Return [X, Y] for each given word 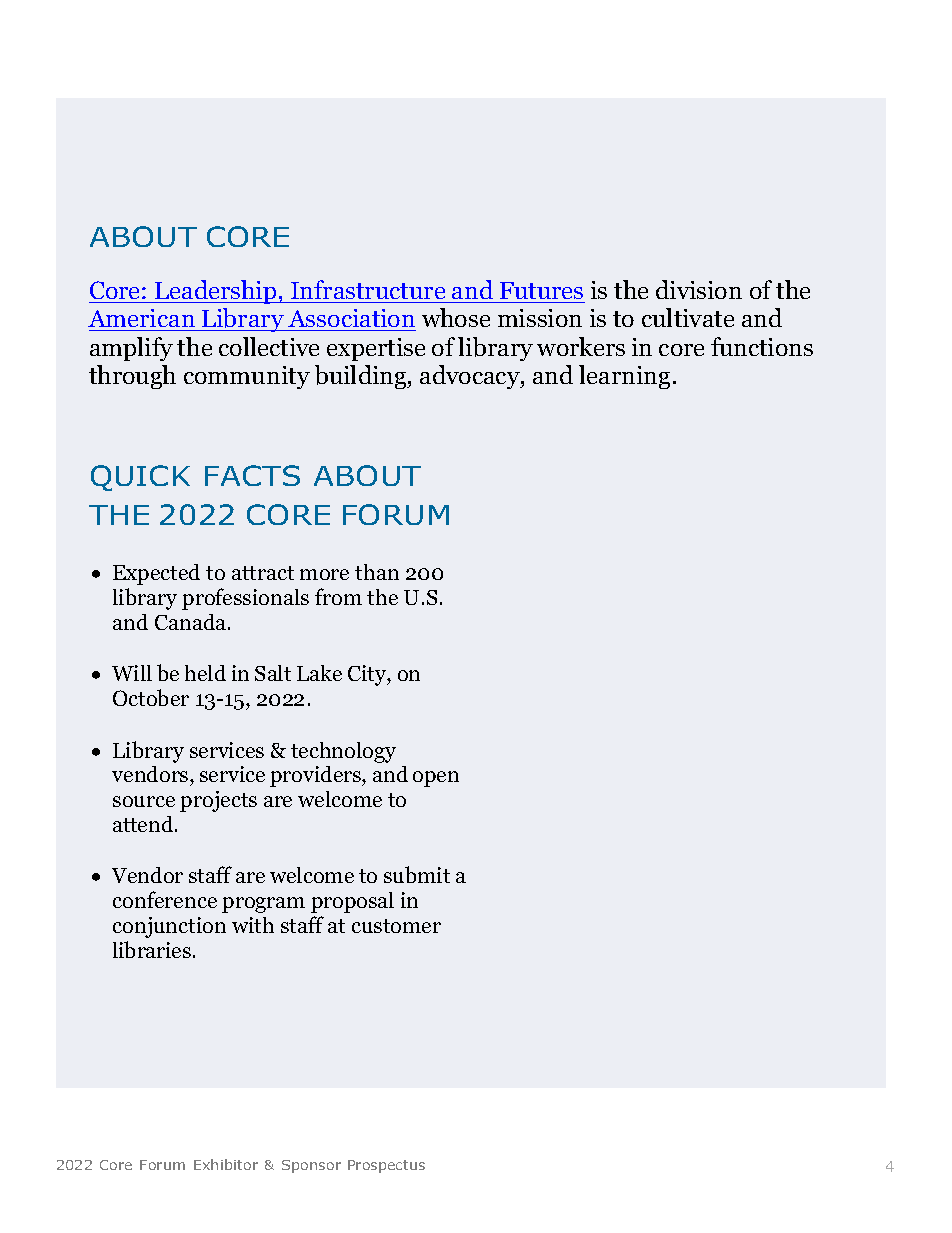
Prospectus [386, 1166]
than [377, 572]
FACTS [252, 475]
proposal [352, 902]
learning [624, 377]
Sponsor [311, 1166]
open [436, 779]
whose [456, 317]
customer [396, 926]
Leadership [216, 292]
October [151, 697]
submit [417, 874]
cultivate [688, 317]
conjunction [169, 927]
